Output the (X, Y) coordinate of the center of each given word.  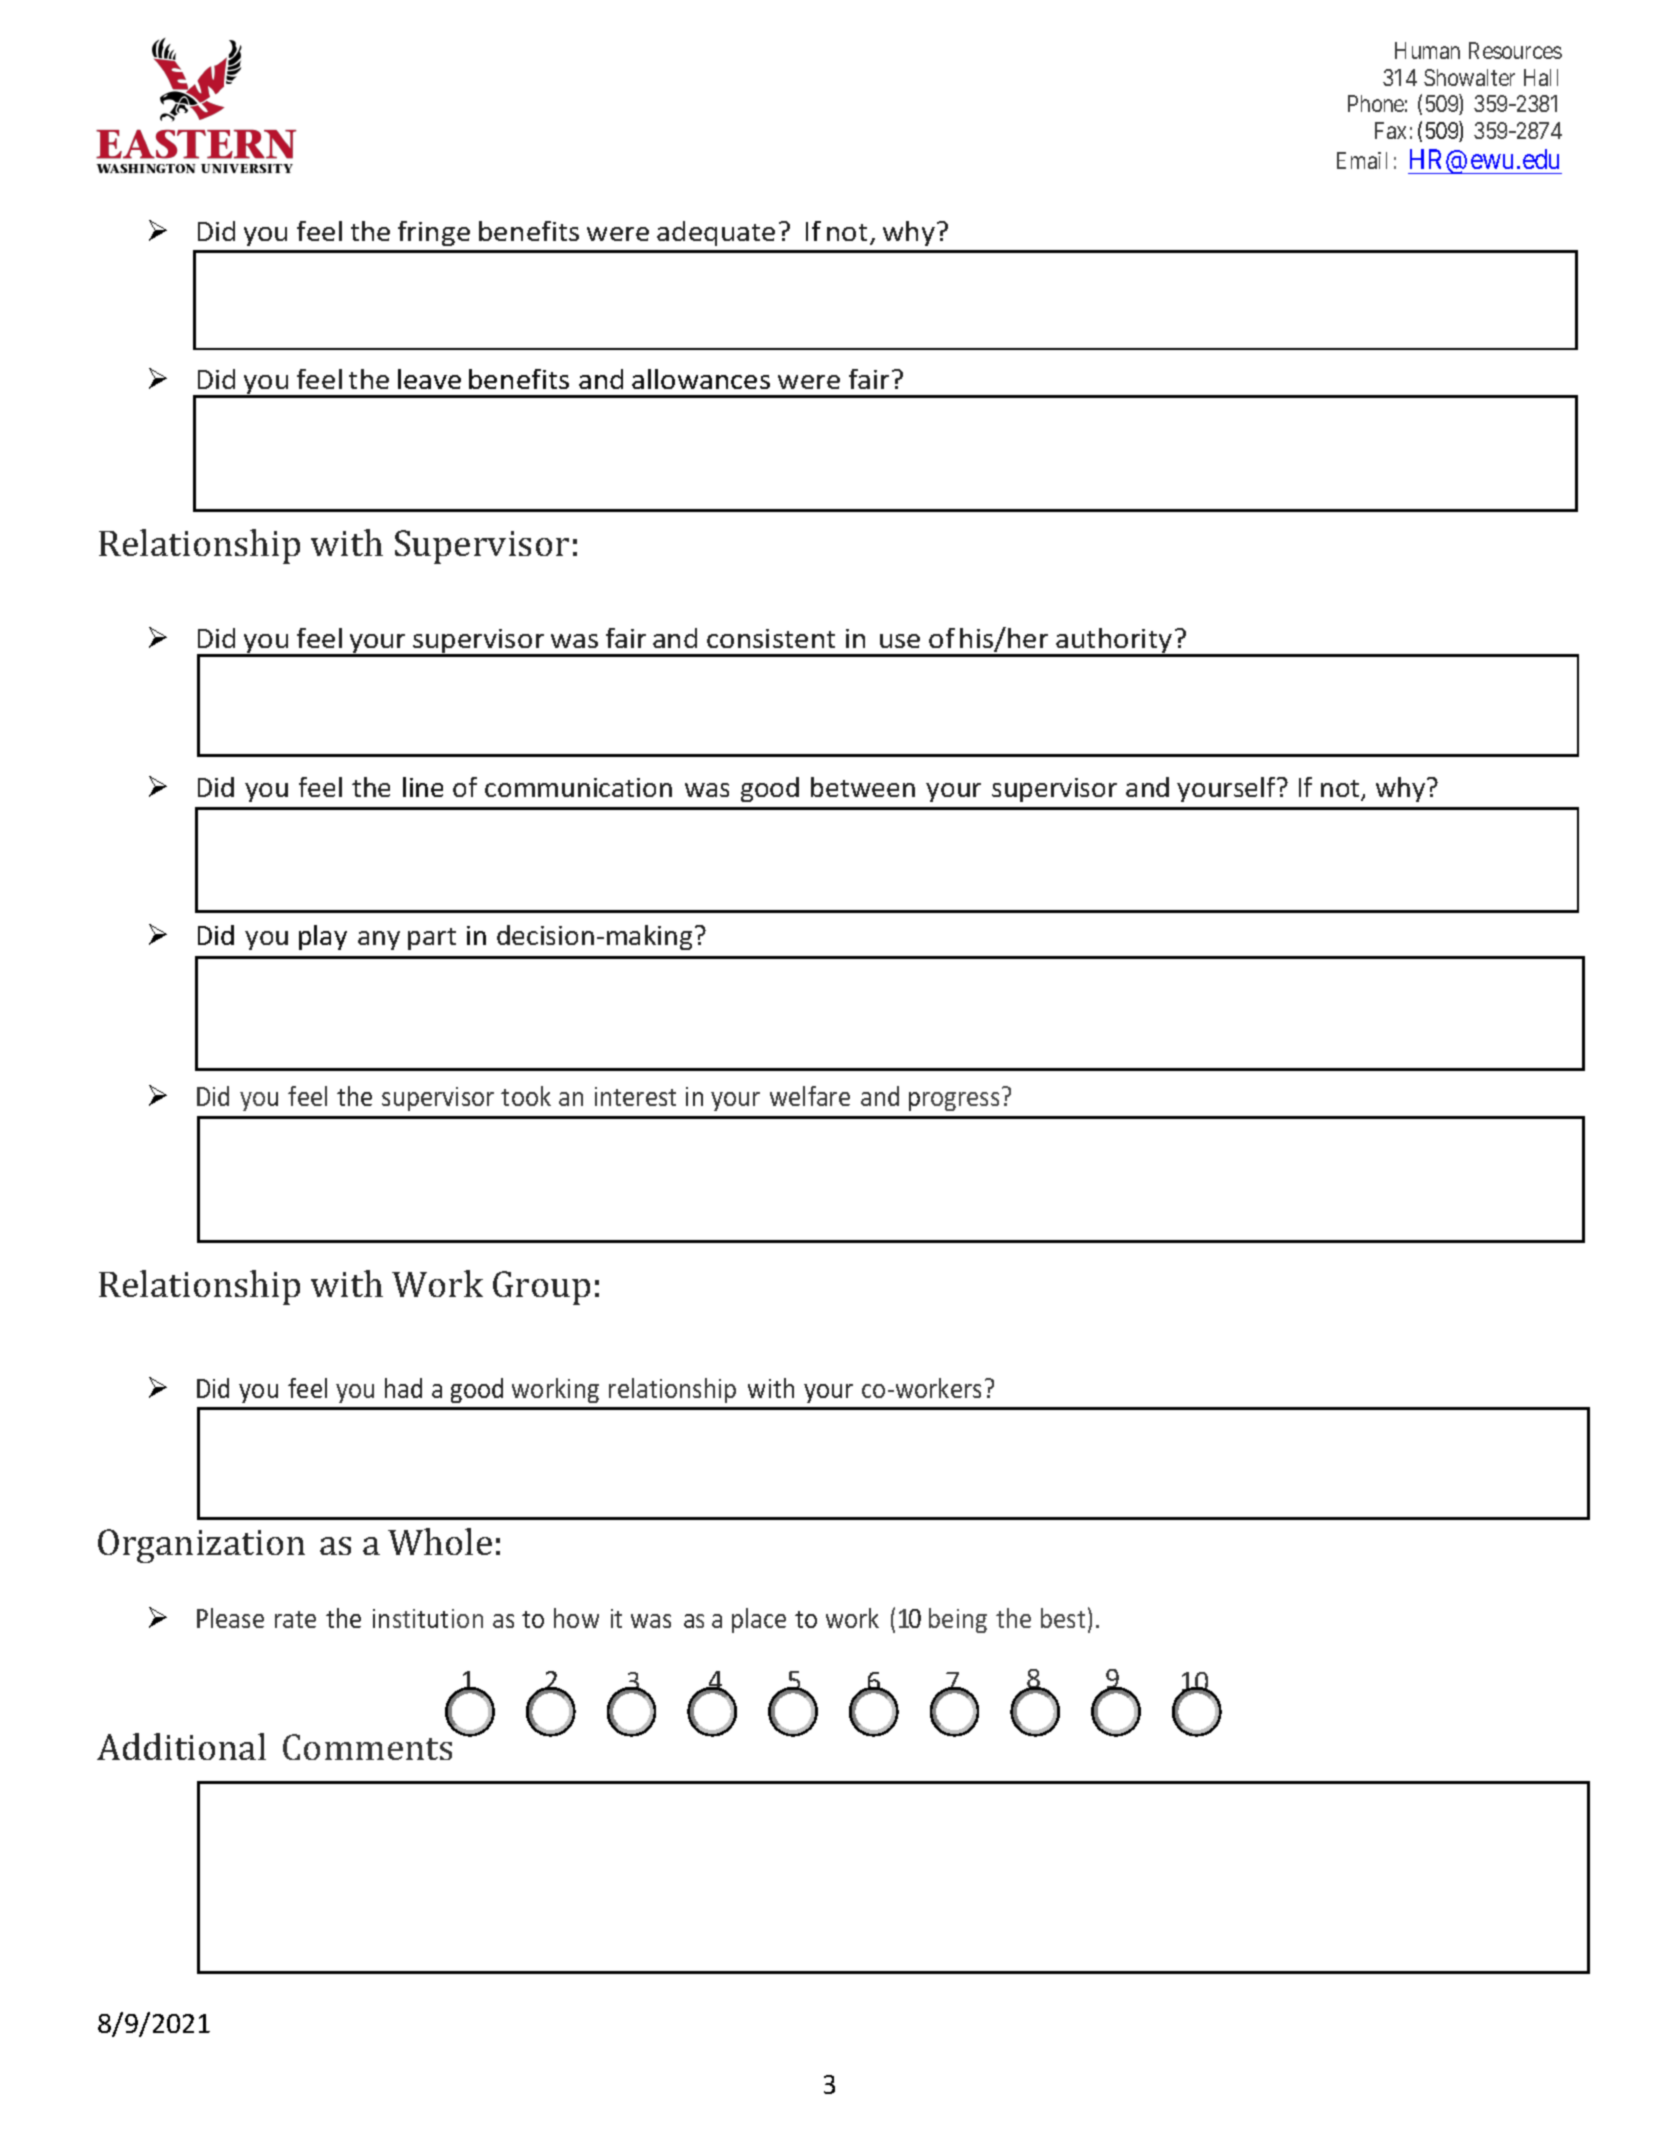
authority (1114, 642)
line (423, 787)
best (1063, 1618)
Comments (367, 1747)
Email (1362, 160)
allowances (701, 379)
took (526, 1096)
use (900, 641)
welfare (810, 1096)
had (403, 1388)
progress (954, 1101)
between (863, 787)
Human (1427, 50)
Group (541, 1288)
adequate (716, 233)
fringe (434, 233)
